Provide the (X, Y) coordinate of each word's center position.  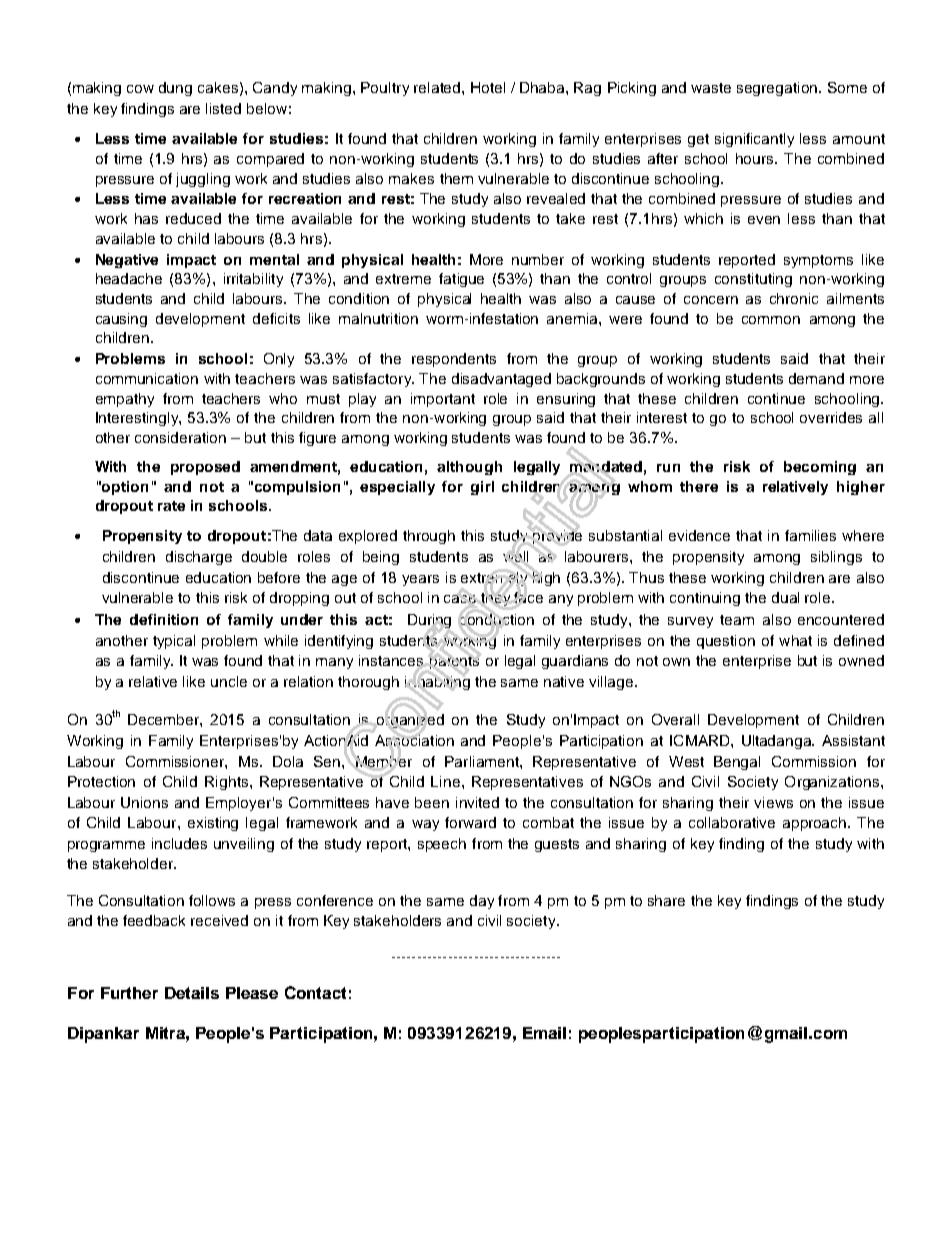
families (810, 535)
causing (121, 320)
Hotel (488, 87)
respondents (454, 360)
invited (477, 802)
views (773, 802)
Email (544, 1033)
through (429, 537)
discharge (199, 558)
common (771, 320)
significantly (754, 140)
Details (192, 993)
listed (223, 108)
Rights (226, 783)
